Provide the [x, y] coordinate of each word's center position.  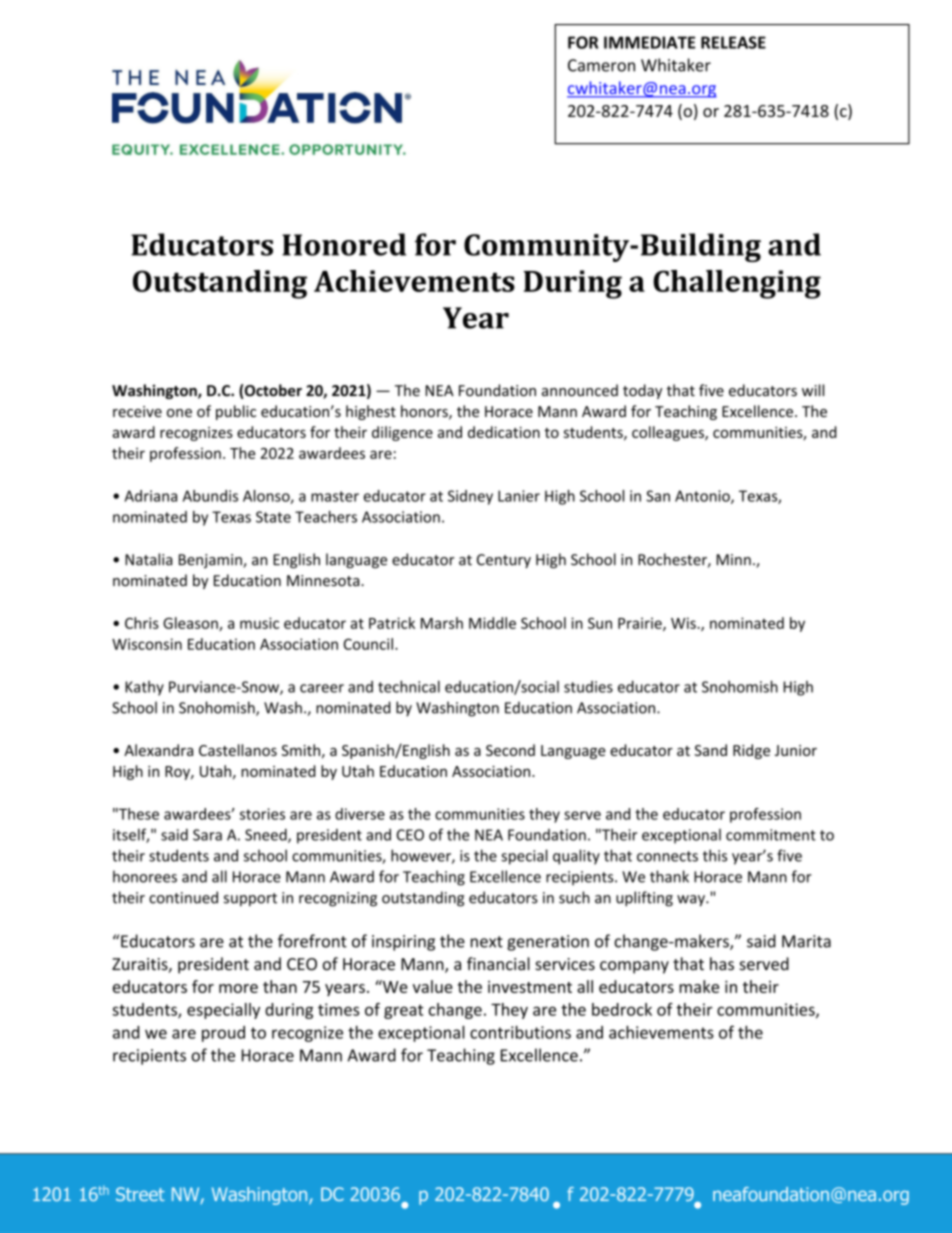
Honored [344, 244]
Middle [492, 623]
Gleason [191, 624]
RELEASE [733, 42]
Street [140, 1194]
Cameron [601, 65]
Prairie [641, 624]
